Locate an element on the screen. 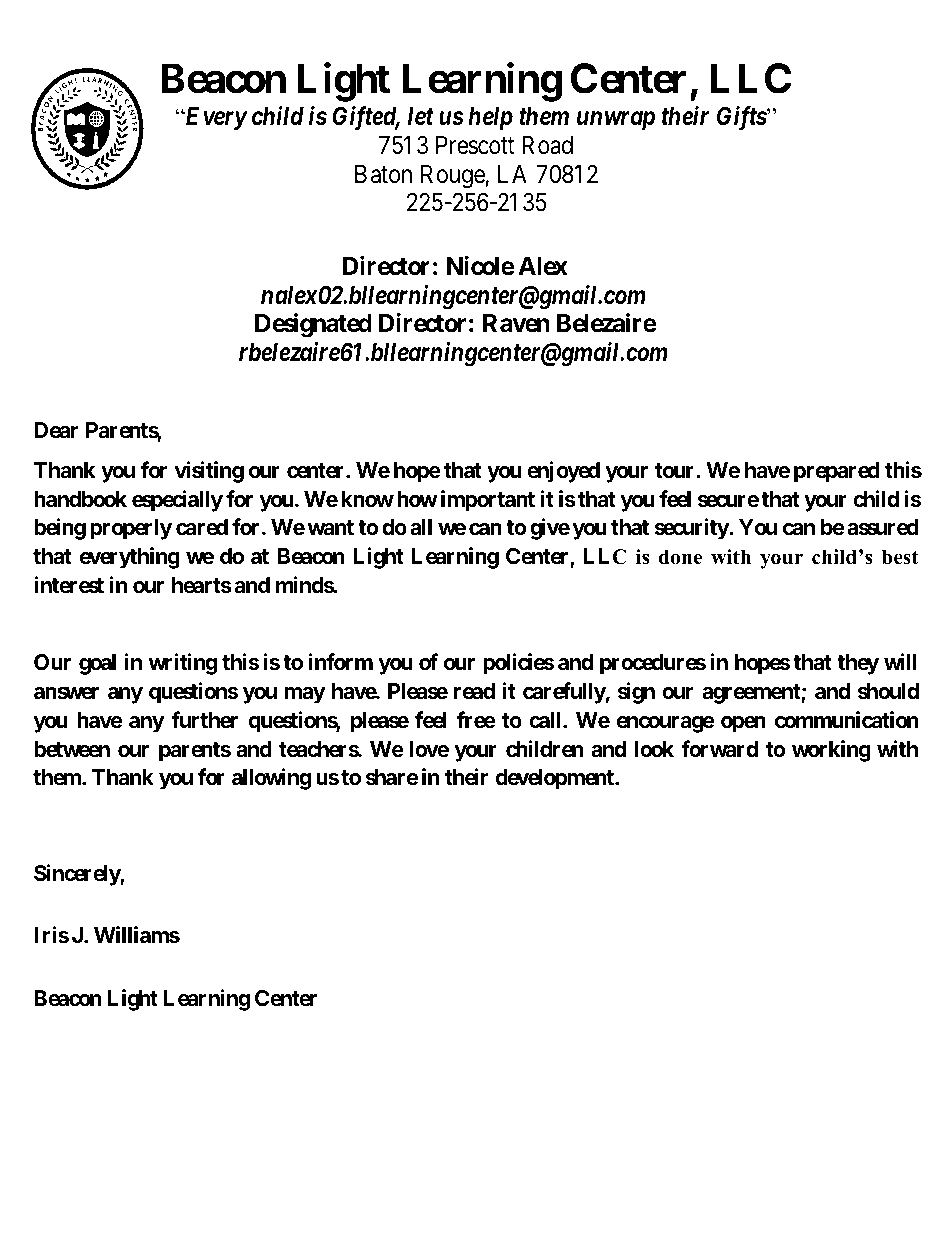 This screenshot has width=952, height=1233. development is located at coordinates (556, 779).
